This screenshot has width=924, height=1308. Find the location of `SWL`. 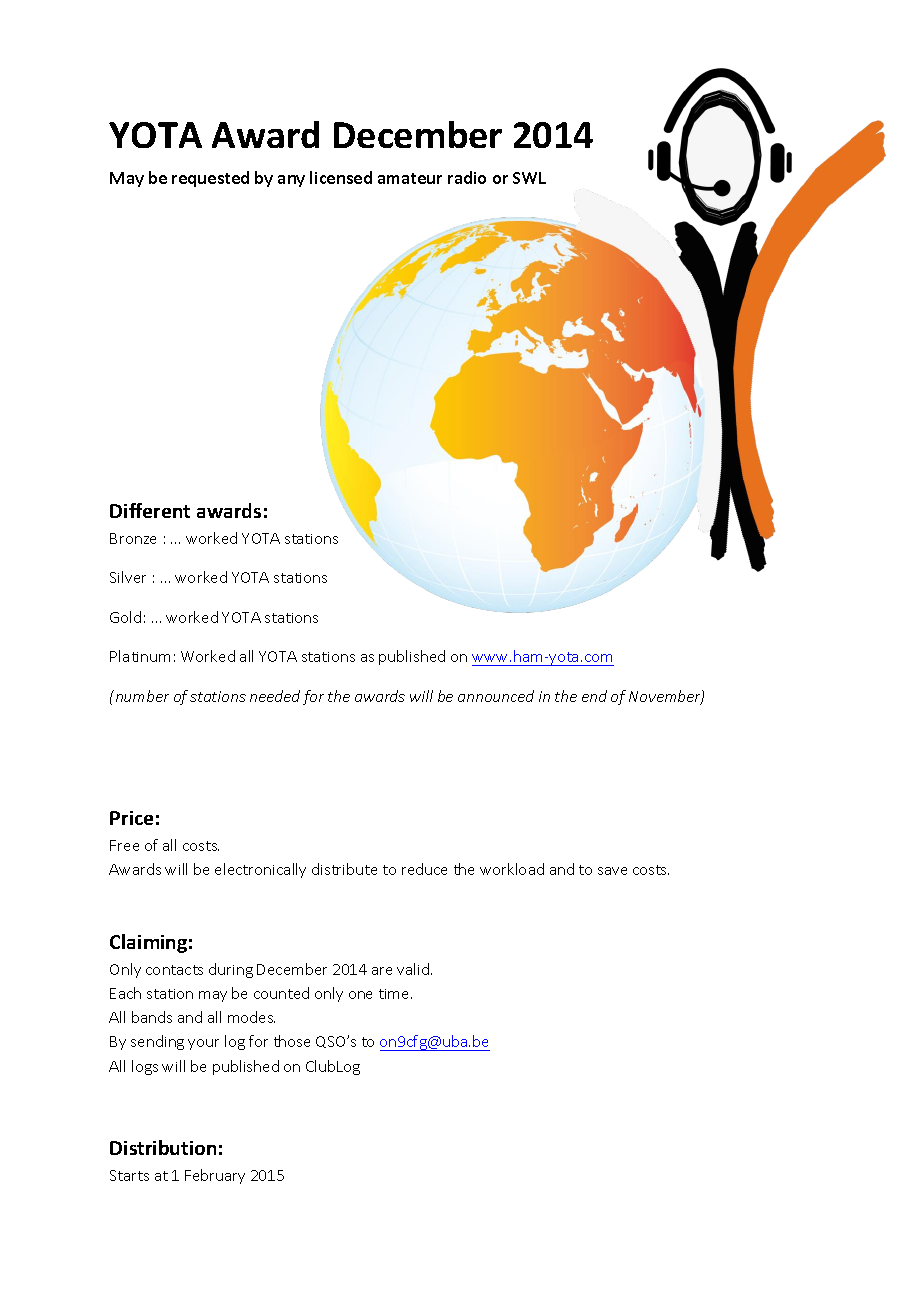

SWL is located at coordinates (529, 178).
